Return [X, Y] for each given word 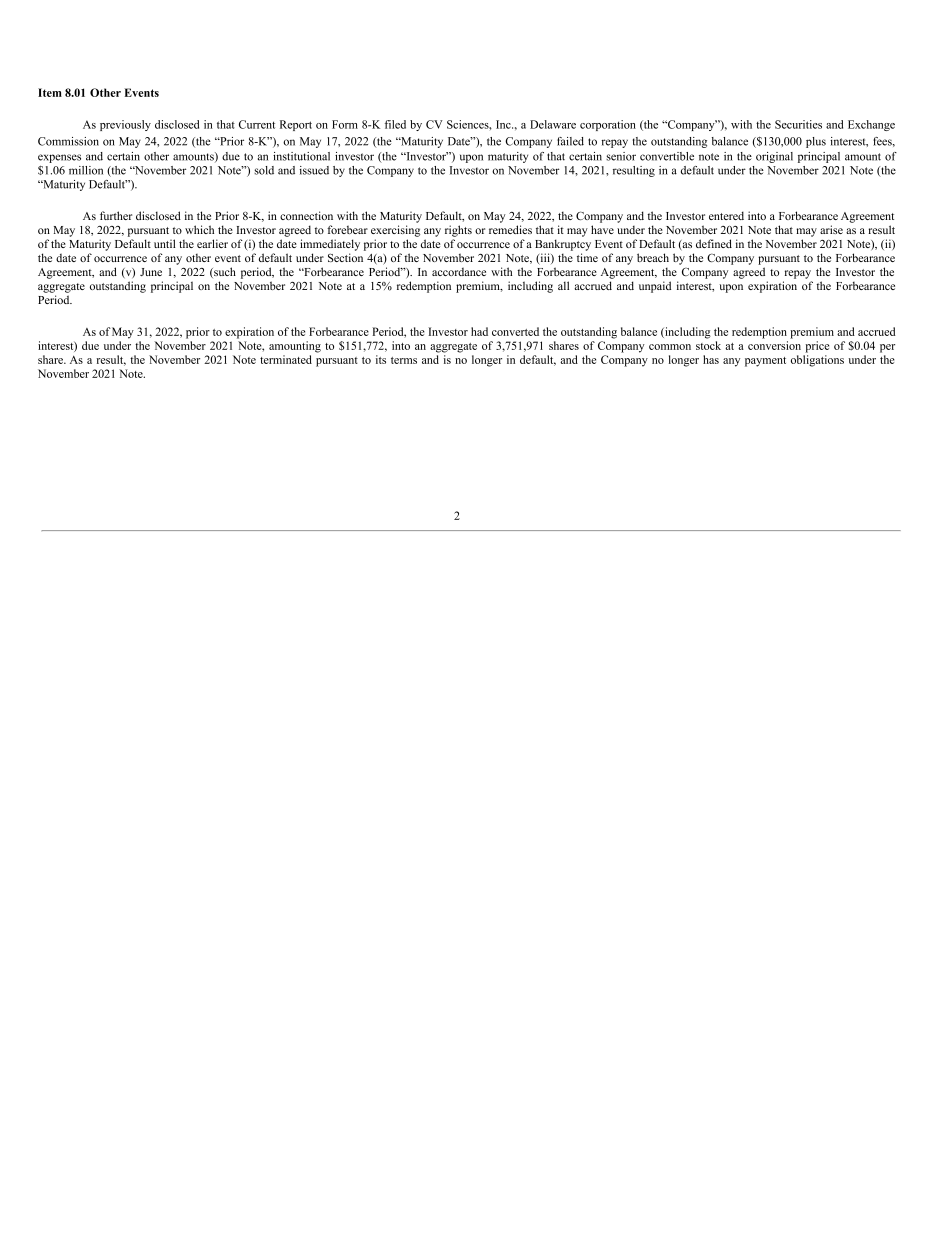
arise [831, 229]
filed [395, 124]
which [199, 229]
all [563, 285]
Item [50, 92]
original [774, 157]
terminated [286, 359]
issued [314, 170]
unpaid [655, 287]
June [151, 272]
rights [458, 231]
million [86, 170]
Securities [798, 124]
